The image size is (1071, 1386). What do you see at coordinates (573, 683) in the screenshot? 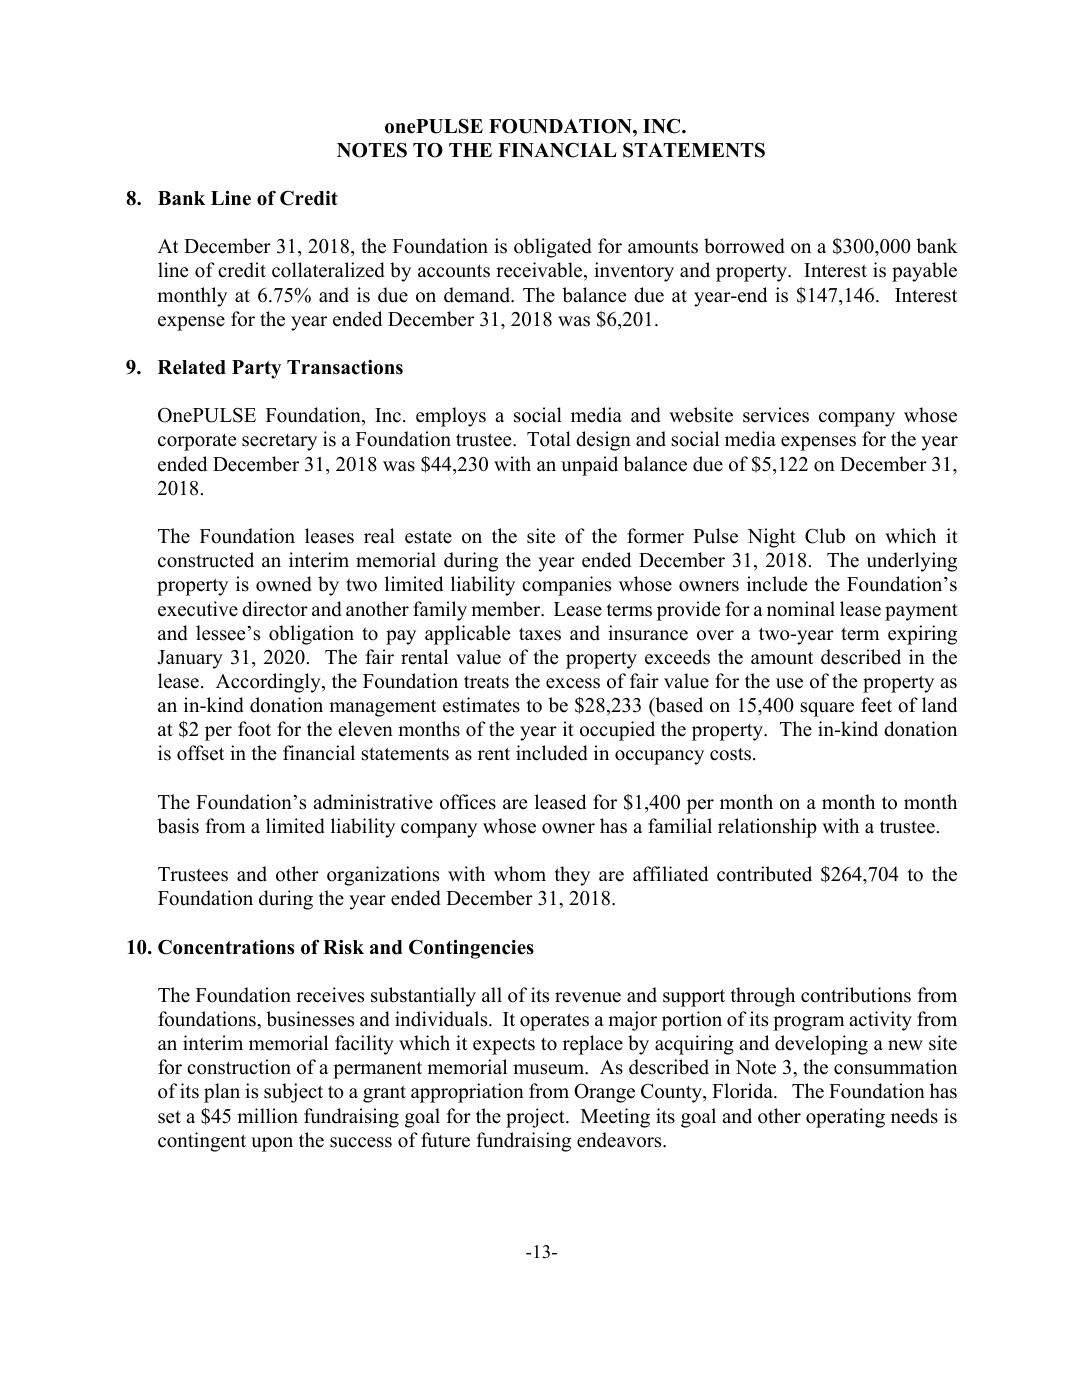
I see `excess` at bounding box center [573, 683].
